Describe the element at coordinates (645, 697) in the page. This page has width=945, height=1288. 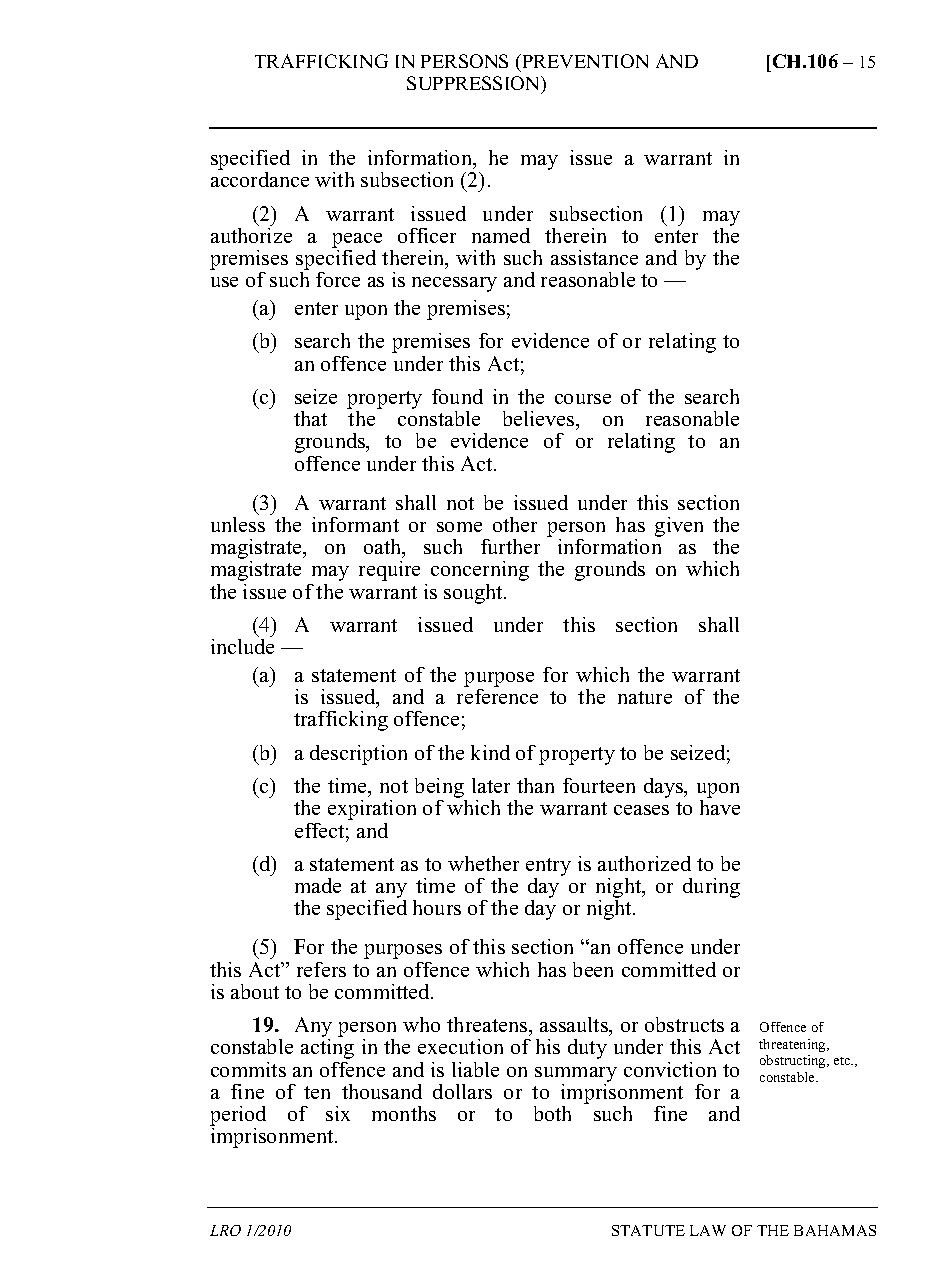
I see `nature` at that location.
